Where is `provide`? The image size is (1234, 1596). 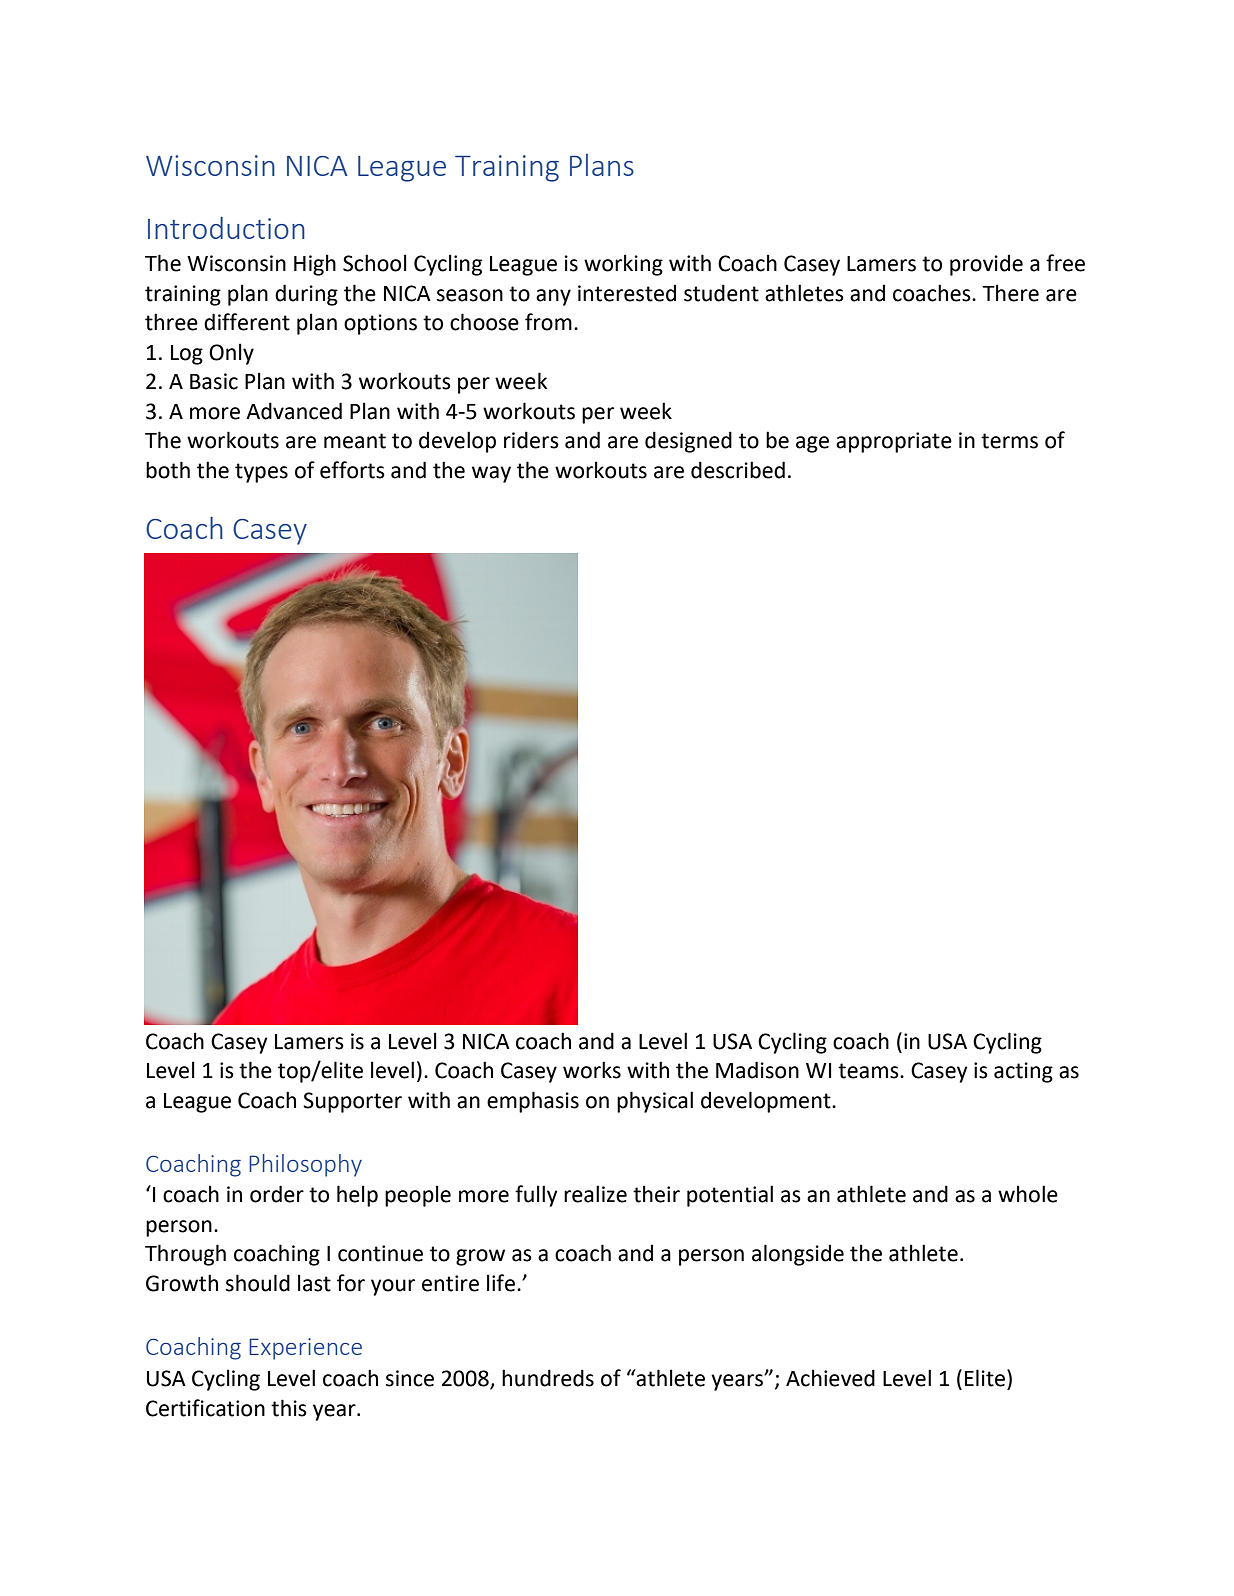
provide is located at coordinates (986, 265).
